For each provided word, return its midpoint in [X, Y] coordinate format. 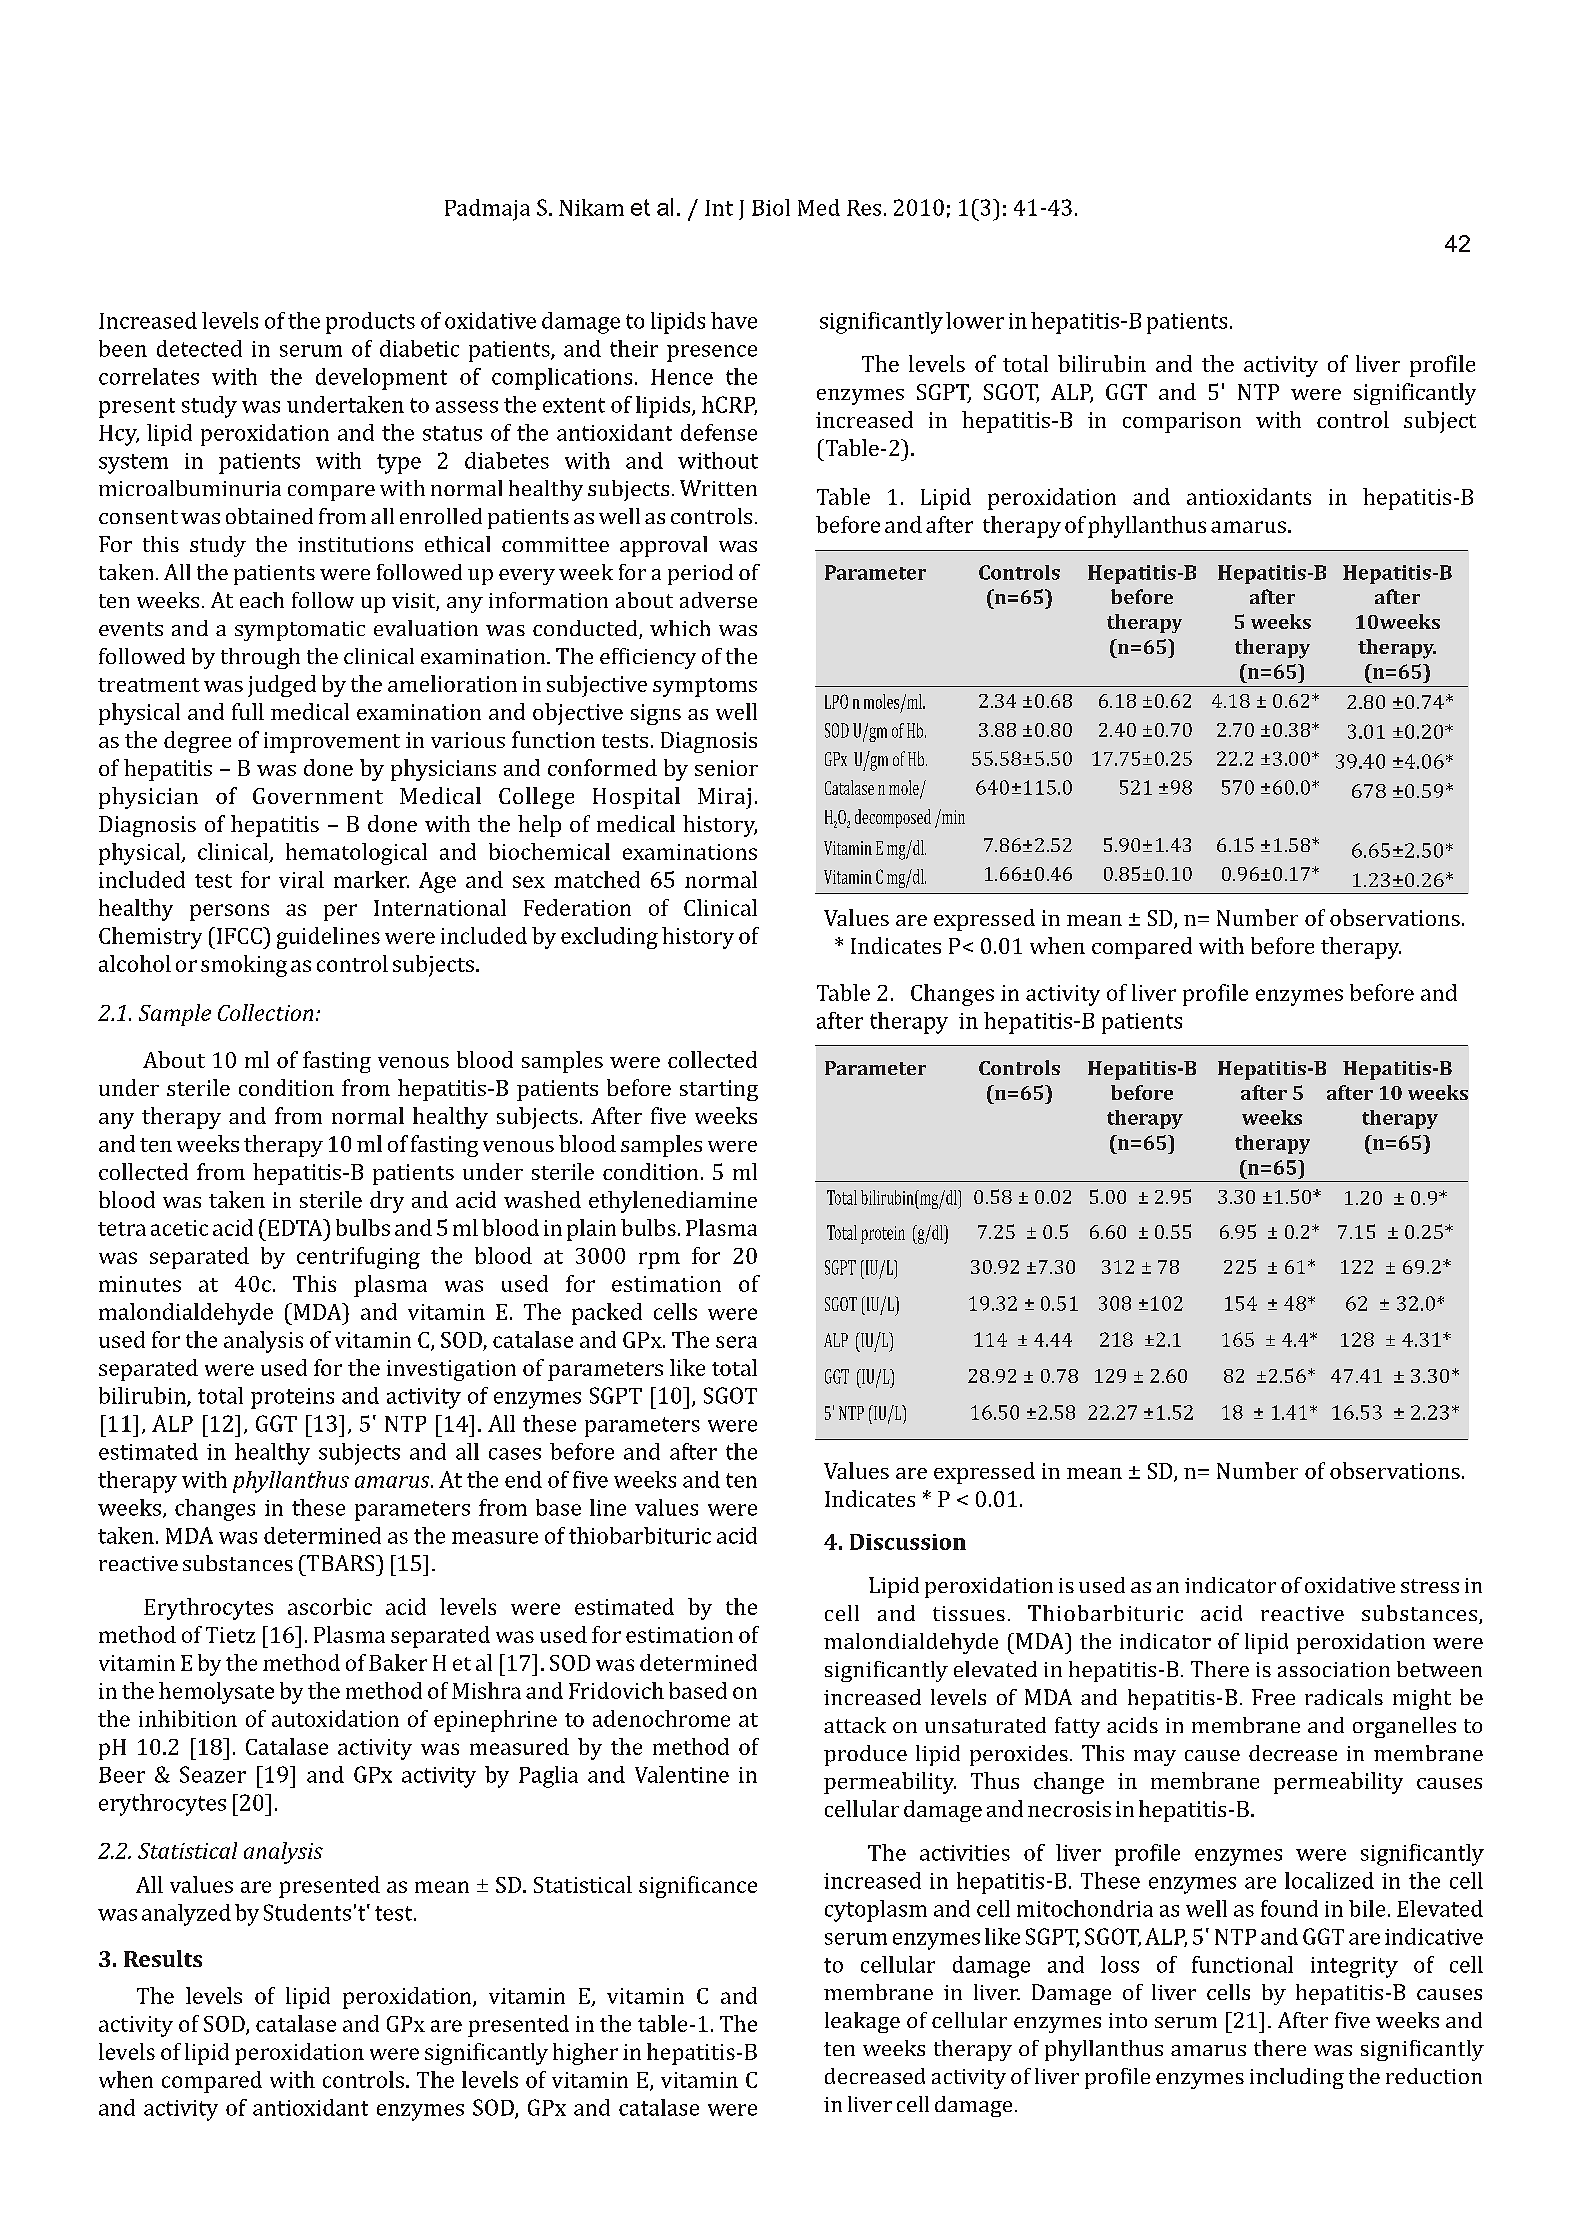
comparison [1182, 422]
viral [301, 879]
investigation [451, 1370]
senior [726, 768]
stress [1430, 1586]
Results [163, 1958]
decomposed [893, 818]
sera [736, 1342]
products [370, 323]
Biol [771, 207]
